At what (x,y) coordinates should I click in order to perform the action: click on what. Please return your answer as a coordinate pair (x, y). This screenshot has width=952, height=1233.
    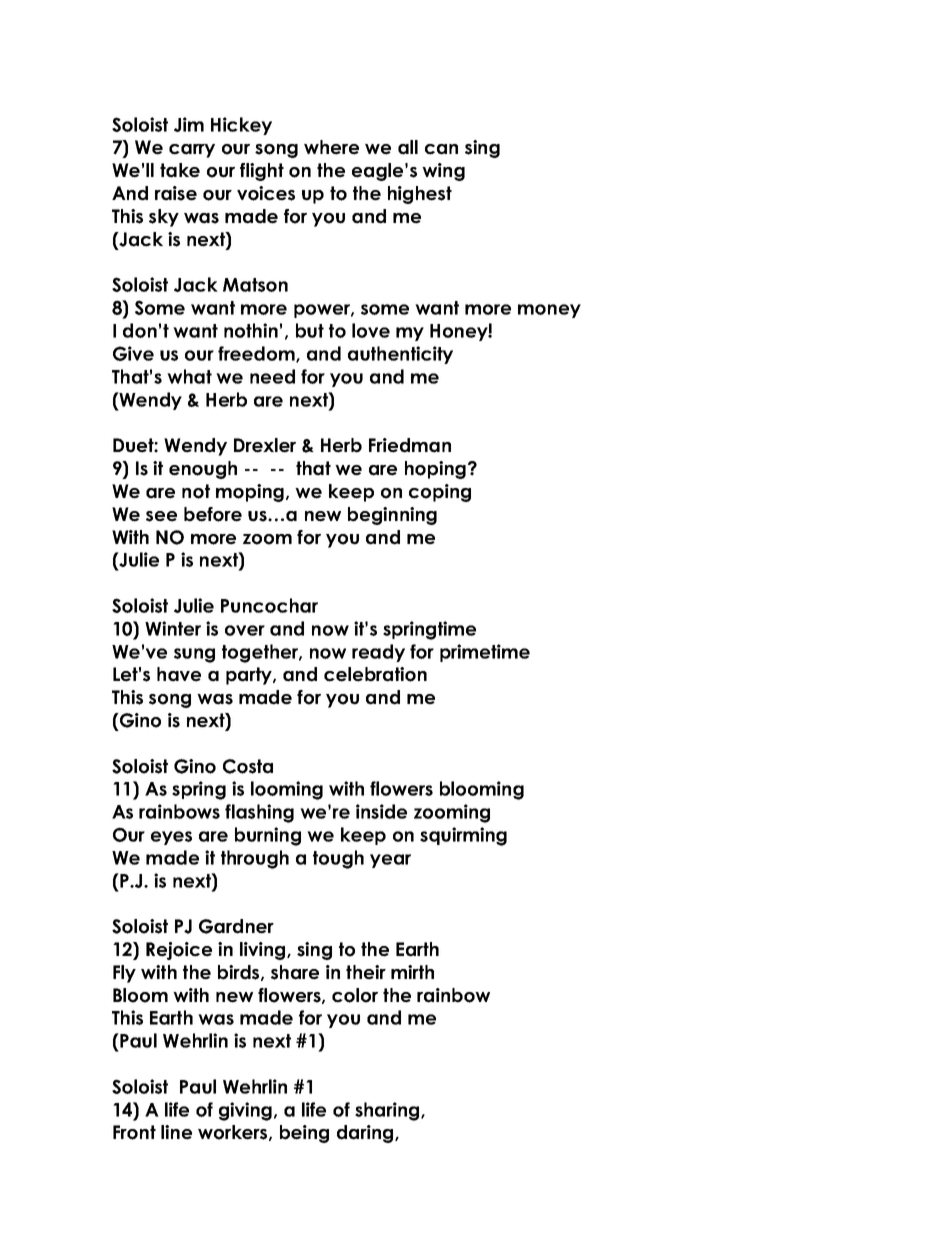
    Looking at the image, I should click on (189, 376).
